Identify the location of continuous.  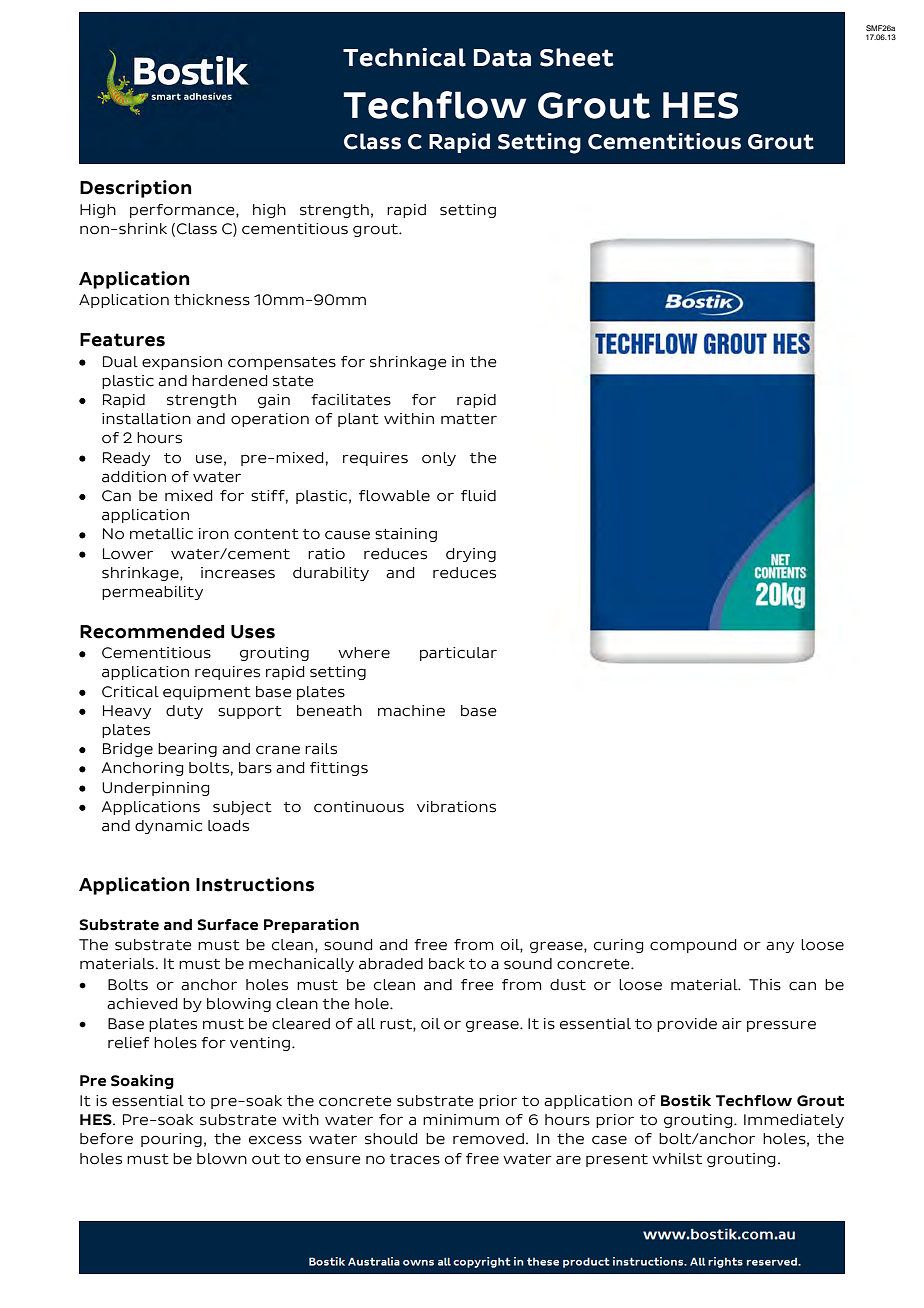
(359, 807).
